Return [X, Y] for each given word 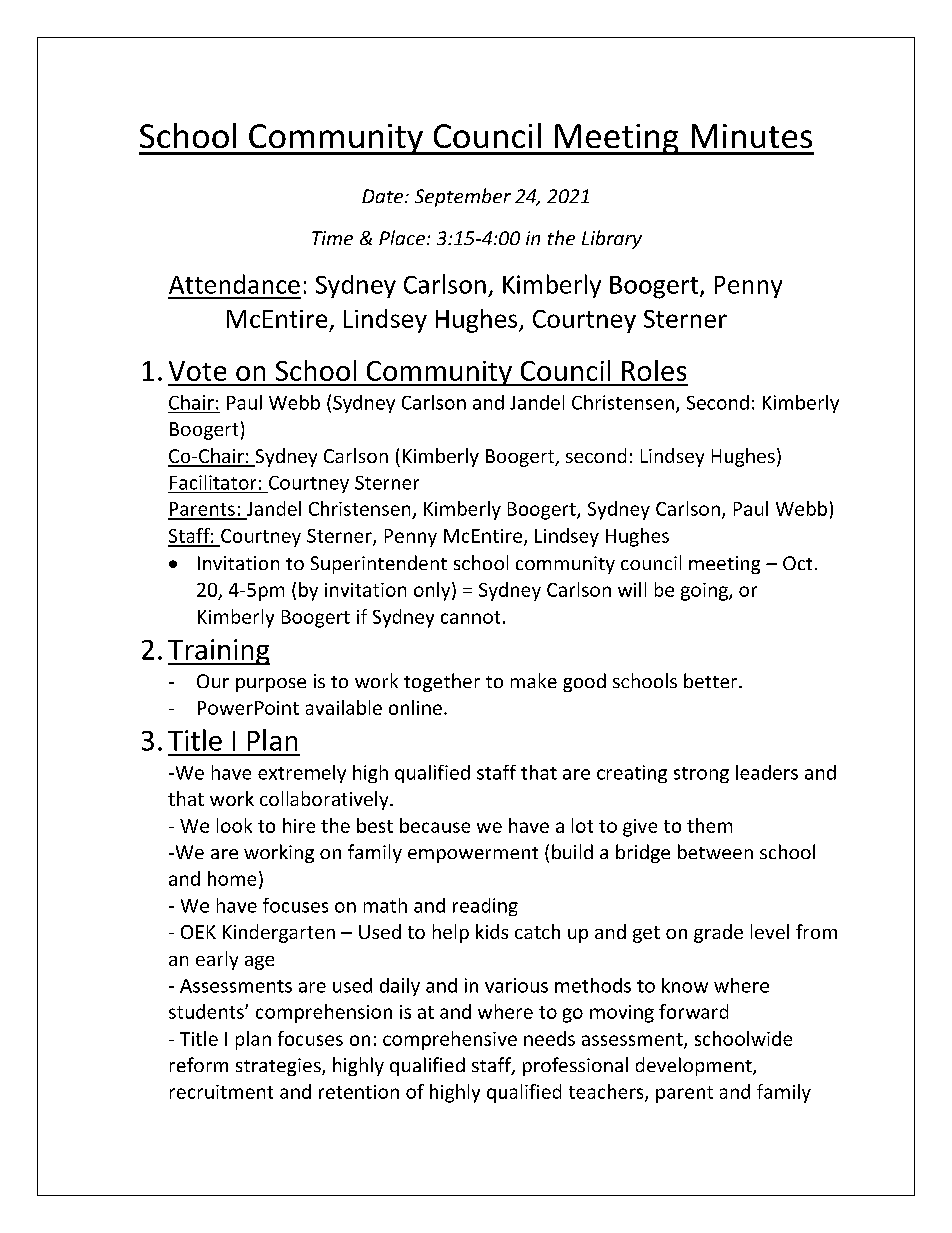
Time [332, 238]
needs [549, 1038]
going [705, 592]
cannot [470, 617]
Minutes [752, 136]
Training [219, 652]
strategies [279, 1067]
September [463, 197]
